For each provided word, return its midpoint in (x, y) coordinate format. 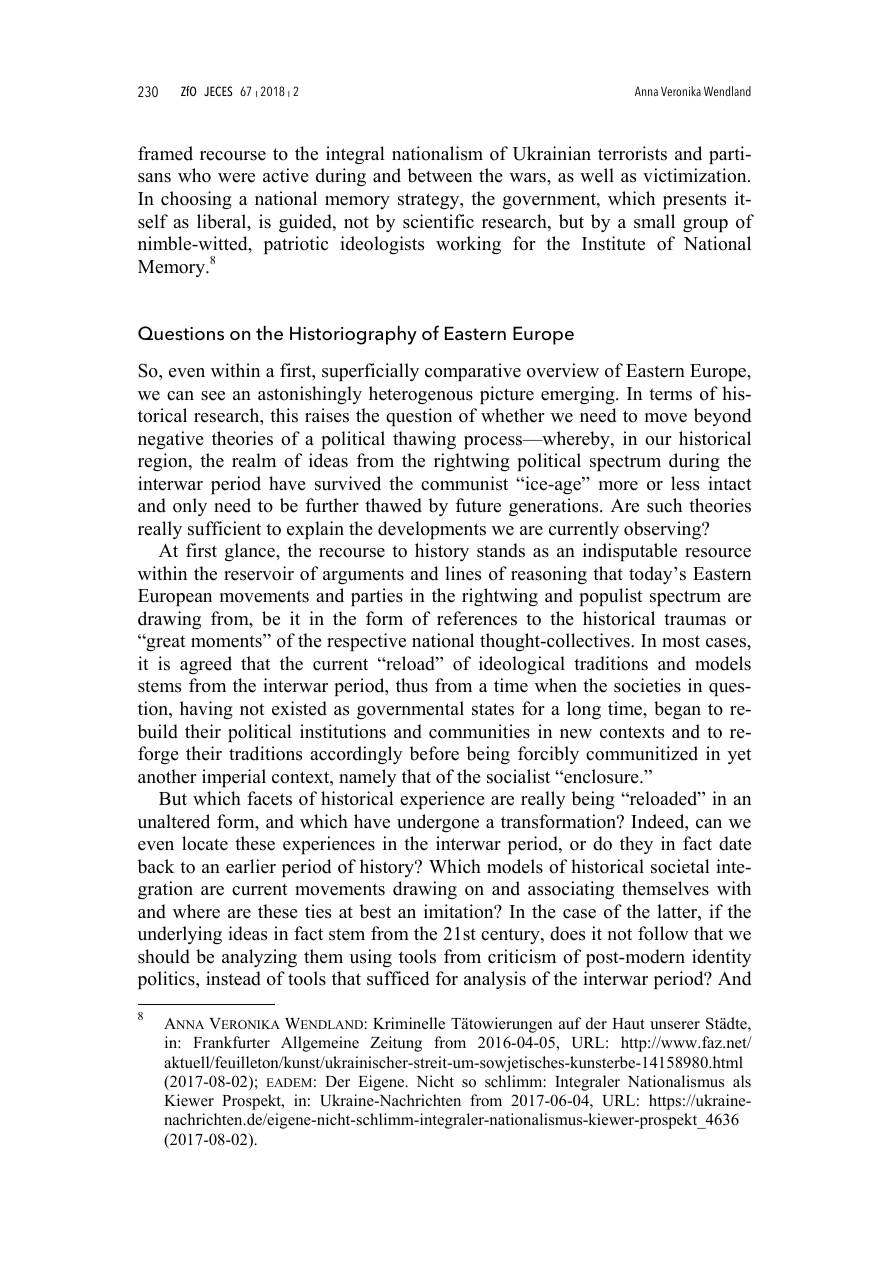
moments (227, 641)
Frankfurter (231, 1042)
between (440, 175)
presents (694, 201)
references (477, 618)
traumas (695, 619)
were (236, 178)
